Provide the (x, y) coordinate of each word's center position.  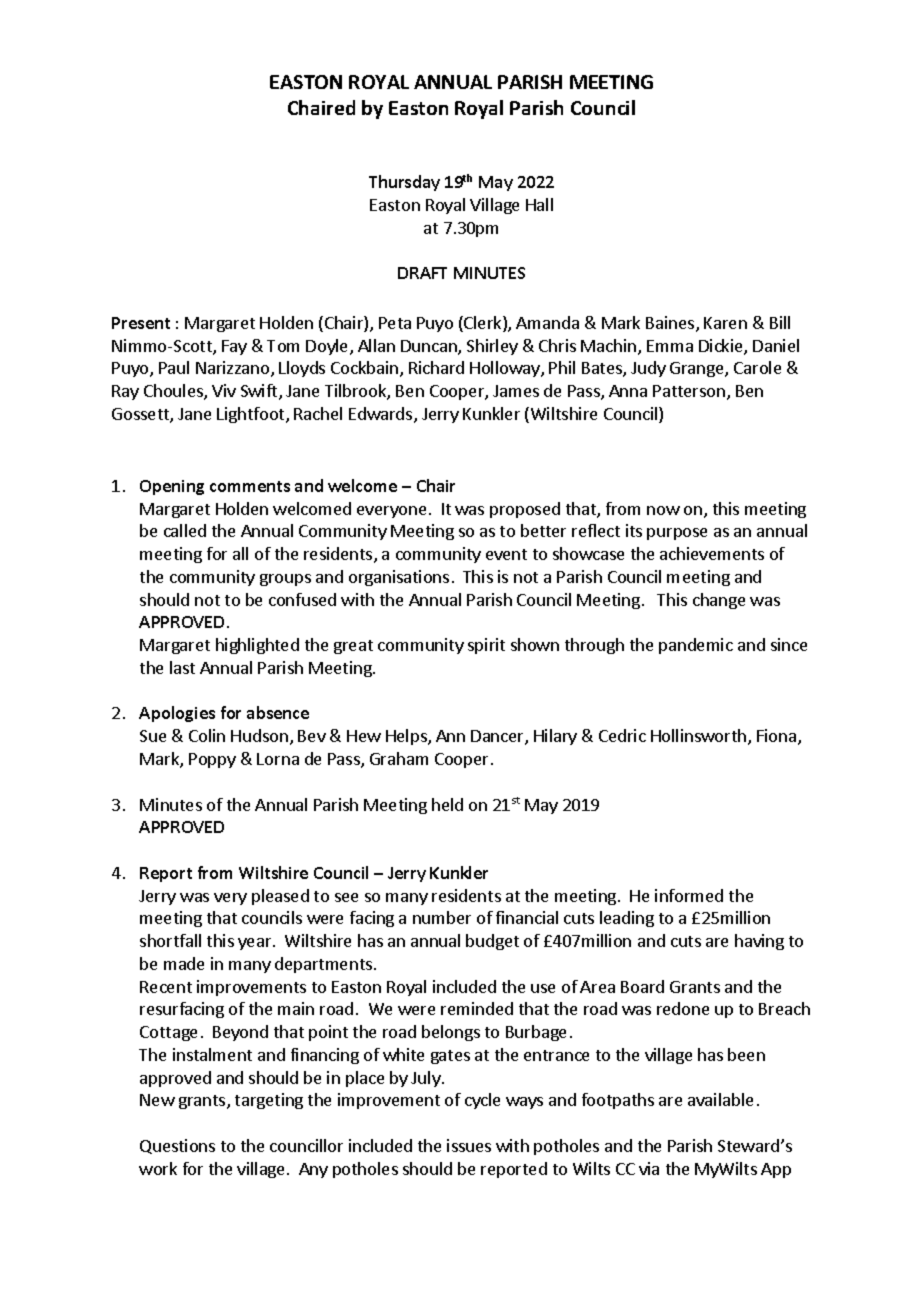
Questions (177, 1146)
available (720, 1099)
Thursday (404, 183)
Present (141, 323)
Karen (725, 323)
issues (469, 1145)
